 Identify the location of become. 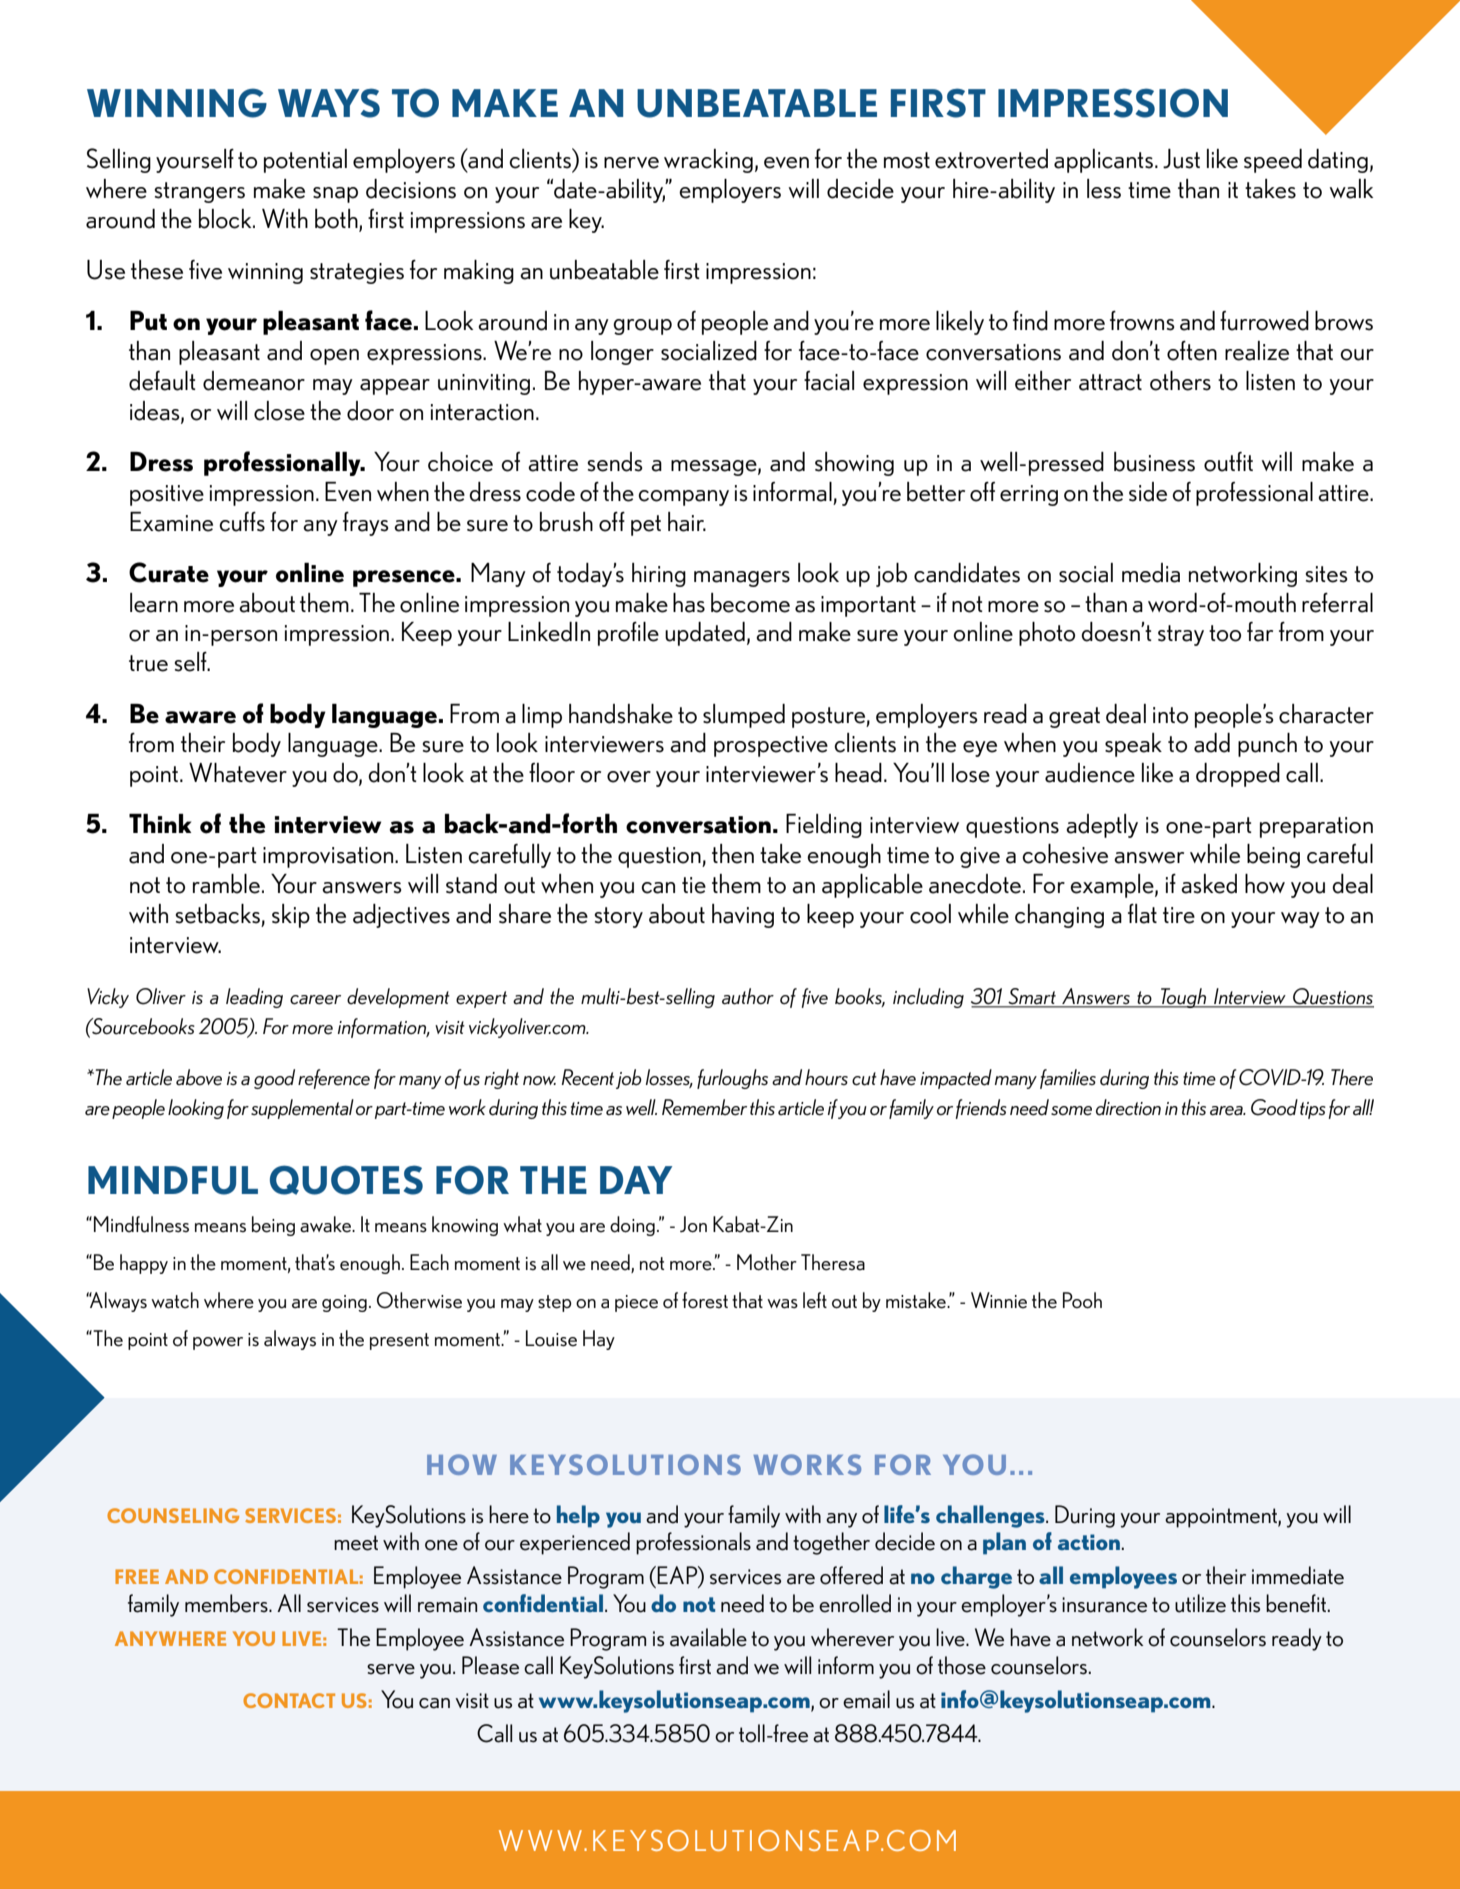
(750, 603).
